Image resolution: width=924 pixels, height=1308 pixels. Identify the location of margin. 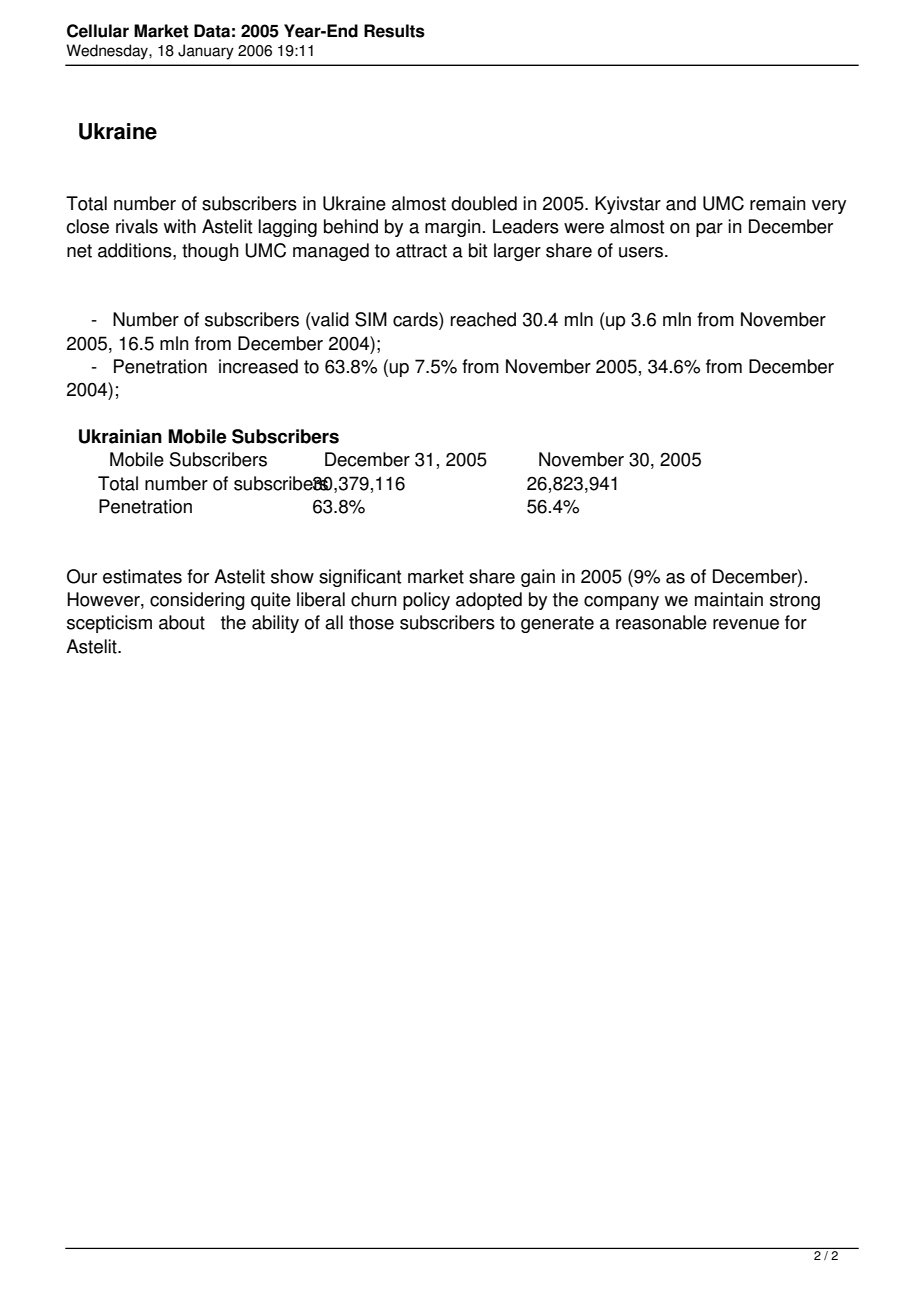
(453, 228).
